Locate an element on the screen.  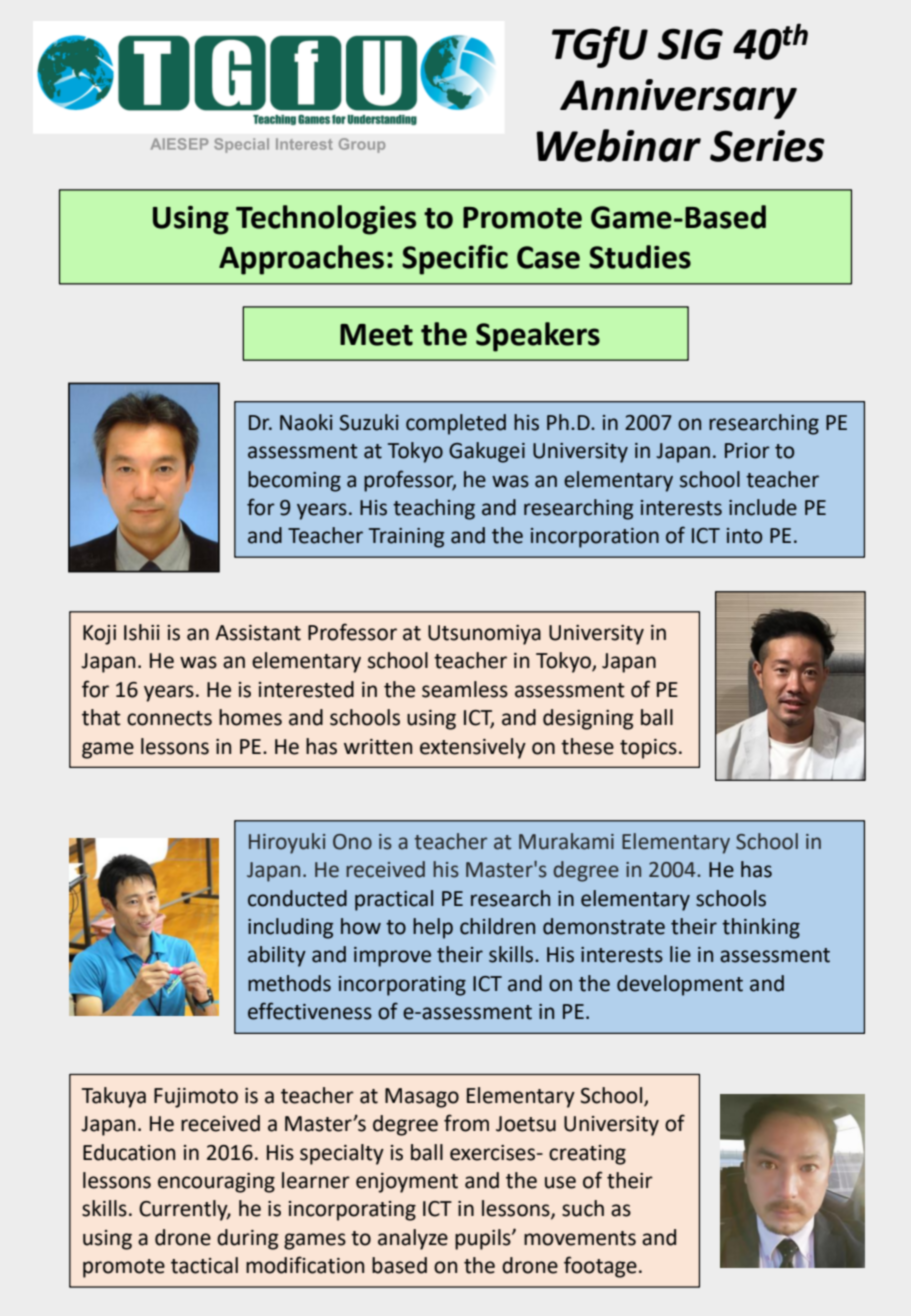
Hiroyuki is located at coordinates (287, 843).
